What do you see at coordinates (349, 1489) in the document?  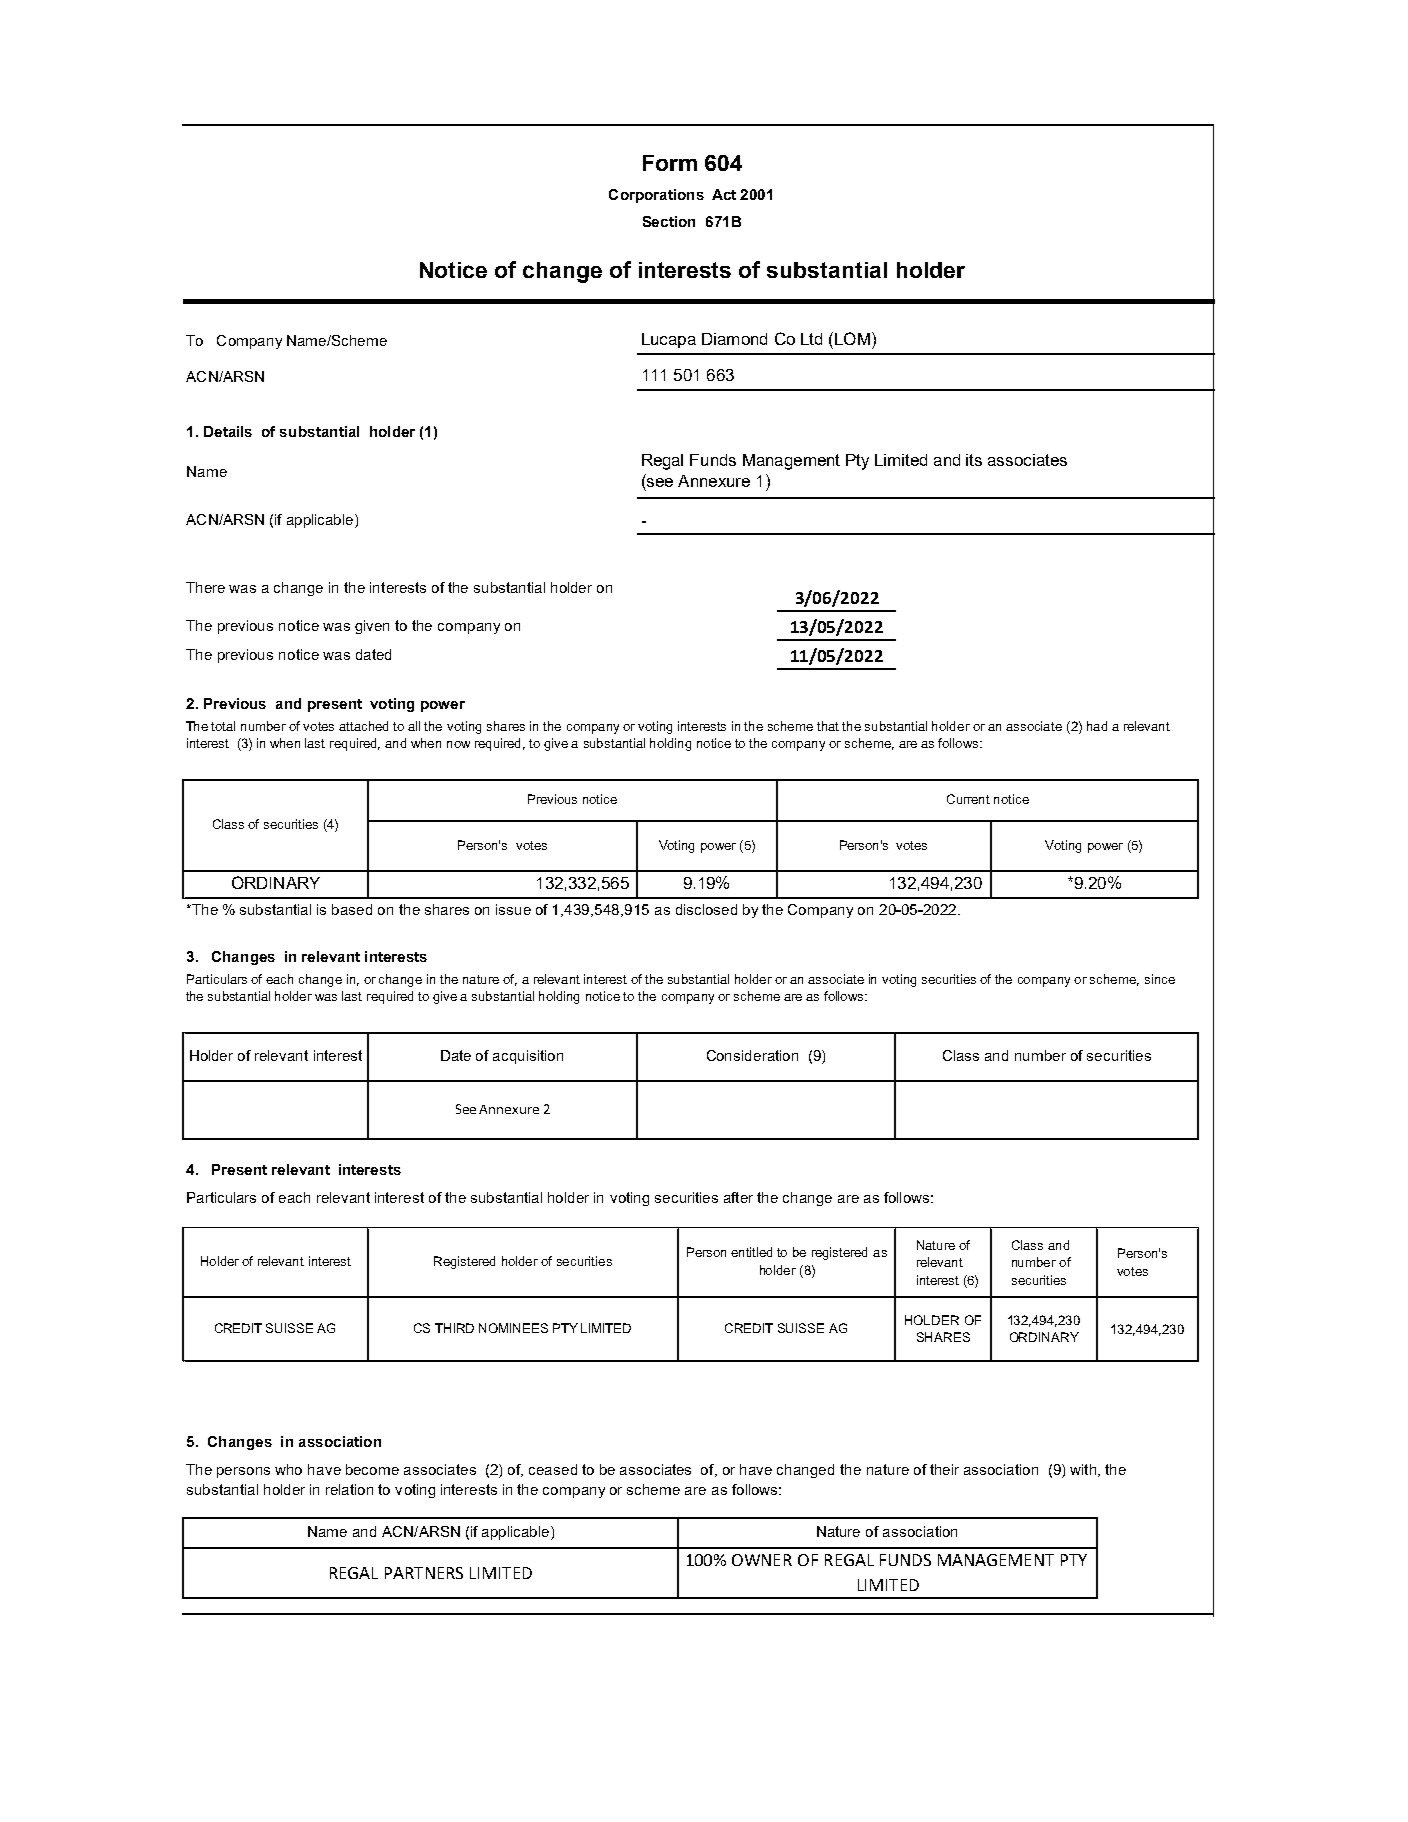 I see `relation` at bounding box center [349, 1489].
